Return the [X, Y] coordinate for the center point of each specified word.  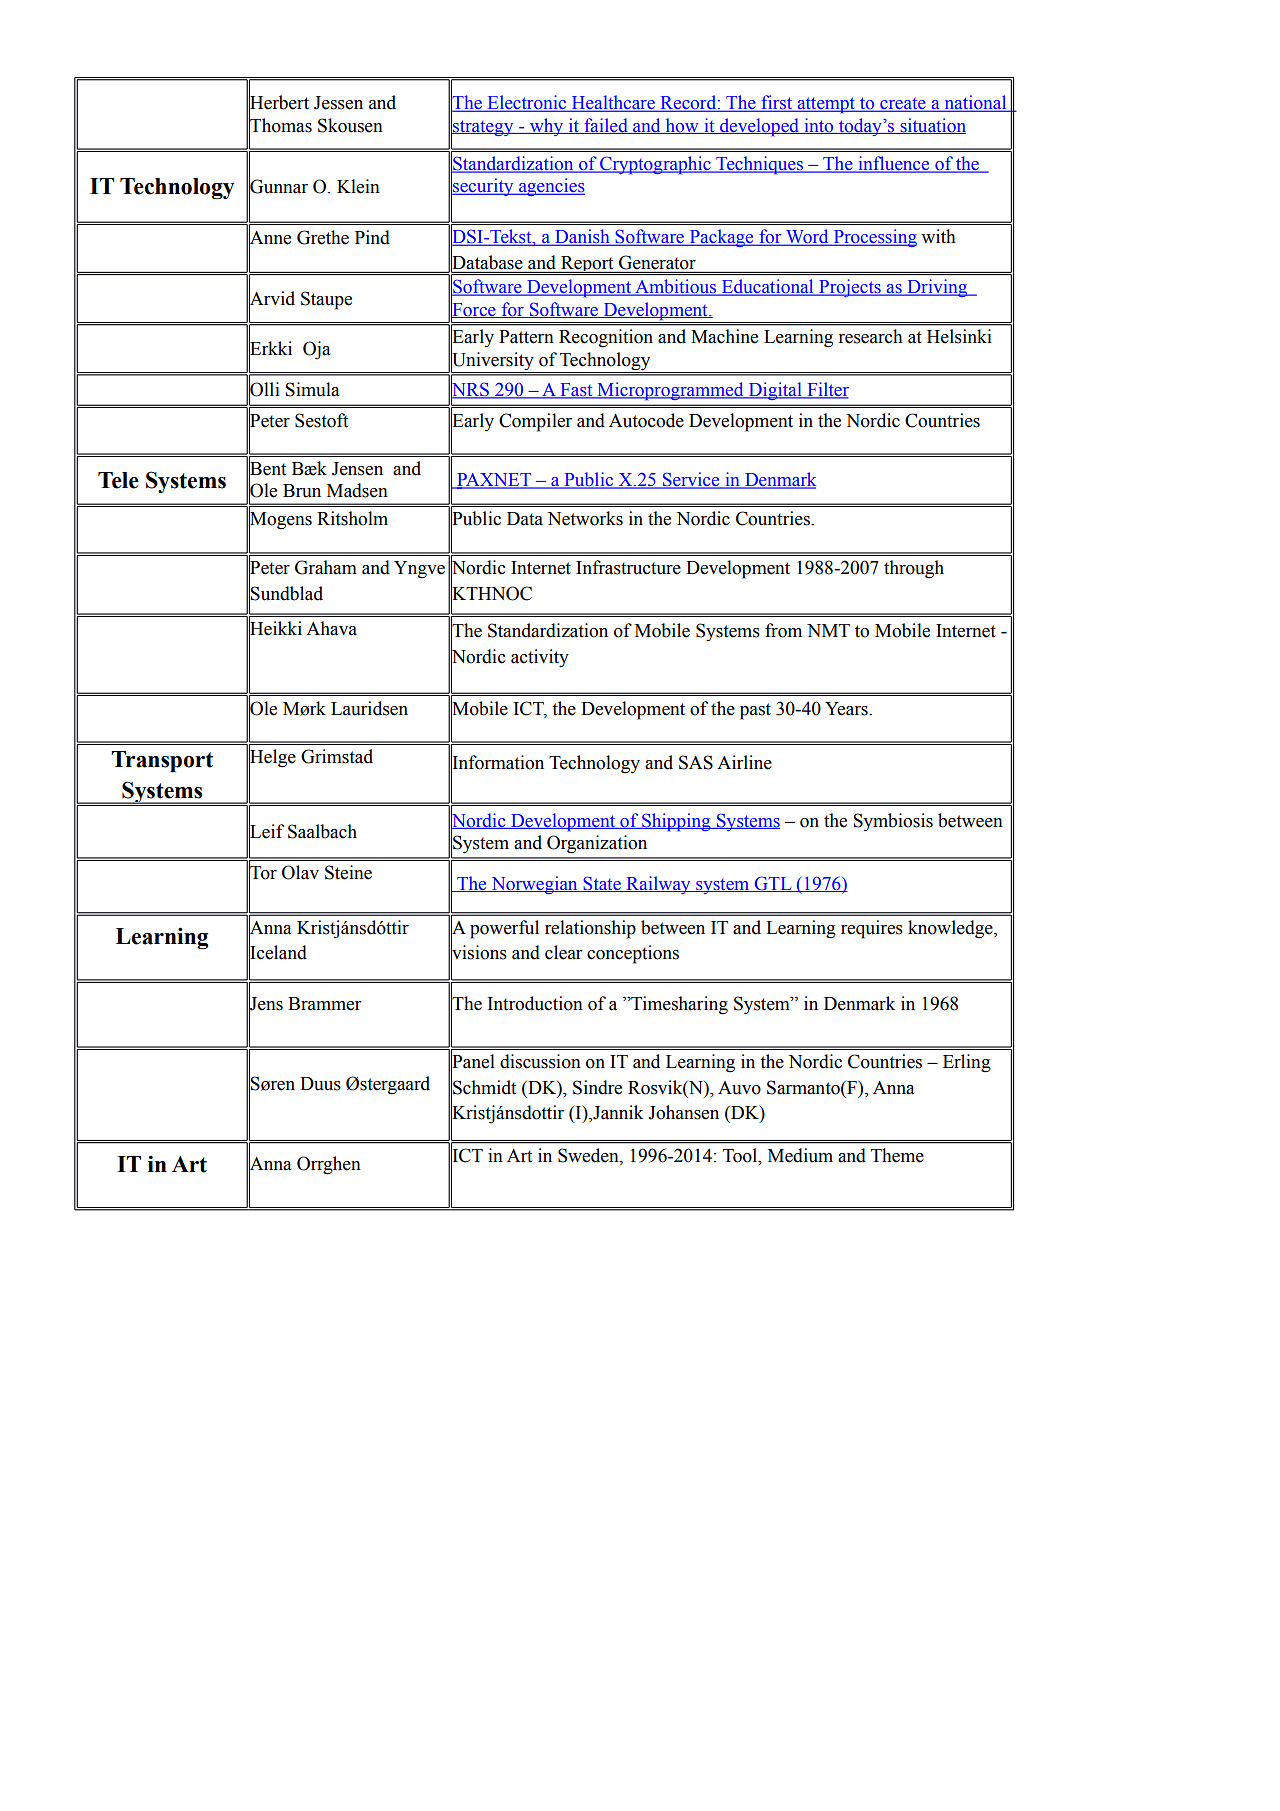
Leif [266, 831]
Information [497, 762]
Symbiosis [893, 822]
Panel [473, 1061]
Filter [827, 390]
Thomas [280, 125]
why [546, 127]
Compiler [535, 422]
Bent [267, 469]
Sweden [589, 1155]
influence [894, 164]
